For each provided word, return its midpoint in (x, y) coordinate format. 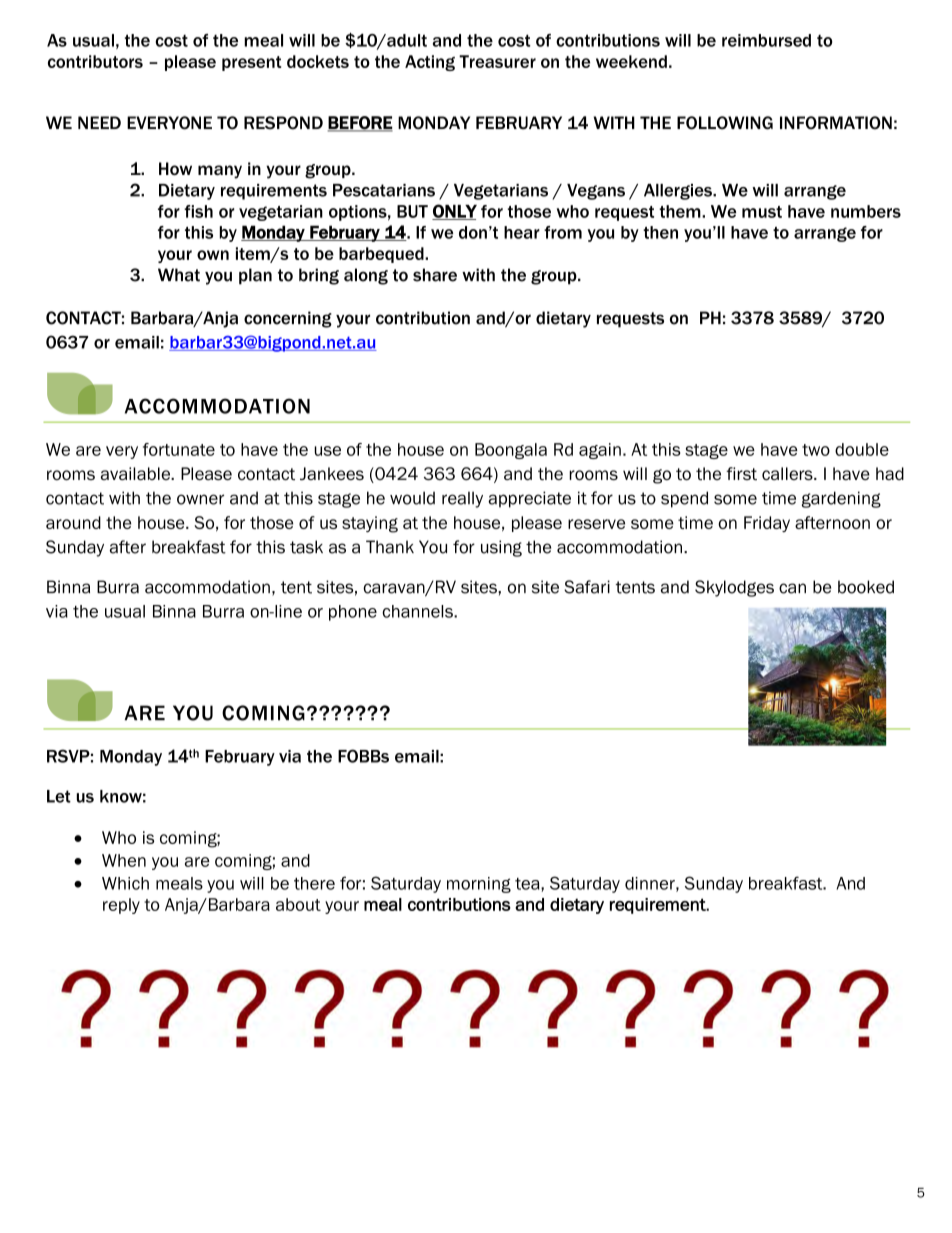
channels (418, 611)
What (179, 275)
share (435, 275)
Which (125, 883)
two (816, 450)
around (73, 522)
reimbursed (766, 40)
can (792, 588)
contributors (95, 61)
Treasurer (497, 61)
